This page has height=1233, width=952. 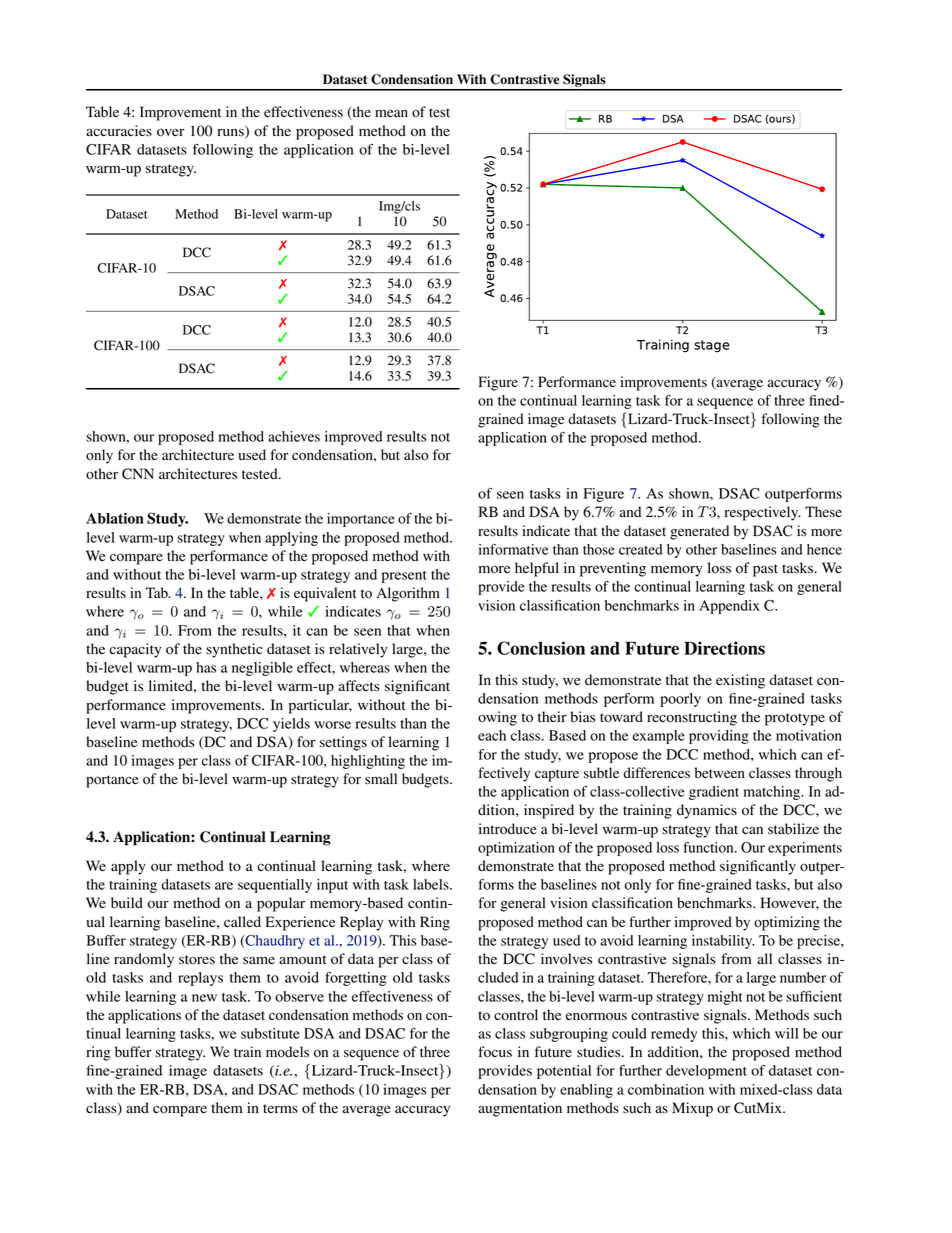 I want to click on focus, so click(x=495, y=1052).
